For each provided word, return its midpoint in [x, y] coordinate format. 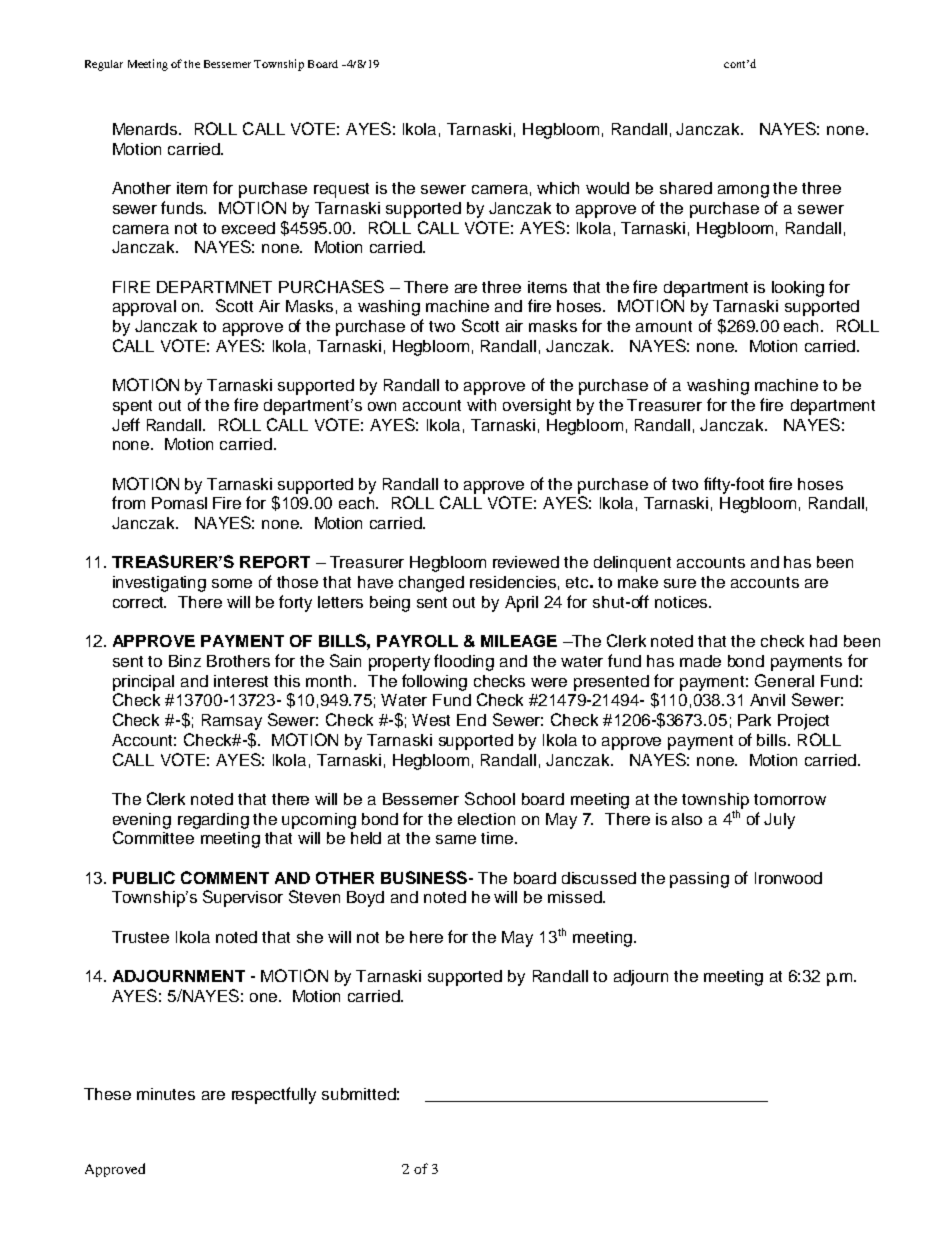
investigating [159, 584]
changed [431, 584]
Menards [146, 129]
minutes [166, 1094]
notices [682, 602]
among [743, 191]
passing [699, 880]
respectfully [274, 1095]
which [558, 188]
